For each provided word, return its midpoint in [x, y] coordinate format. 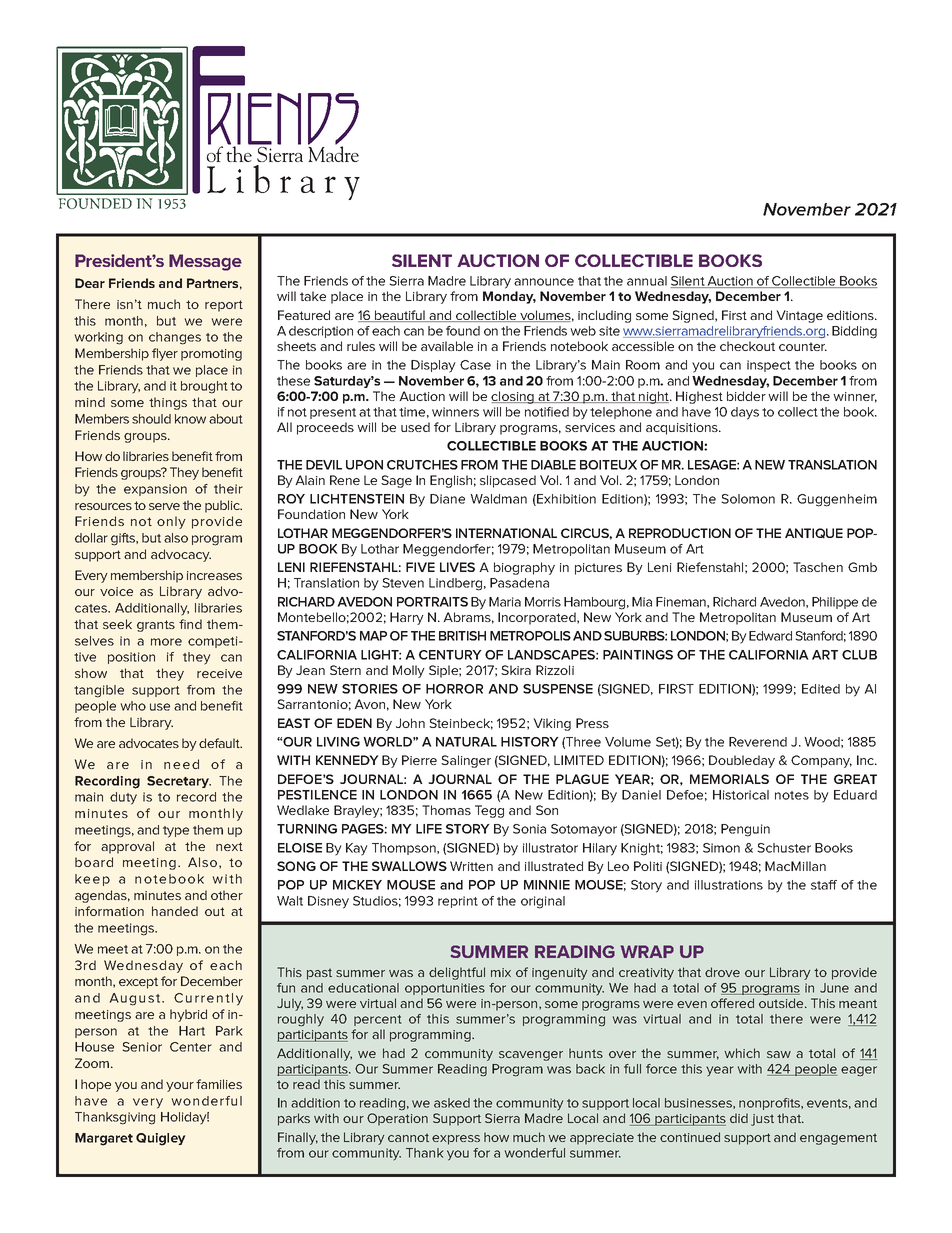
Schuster [784, 848]
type [176, 832]
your [180, 1087]
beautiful [400, 316]
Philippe [835, 603]
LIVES [457, 567]
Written [471, 866]
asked [452, 1103]
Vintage [799, 316]
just [762, 1120]
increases [214, 575]
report [224, 306]
